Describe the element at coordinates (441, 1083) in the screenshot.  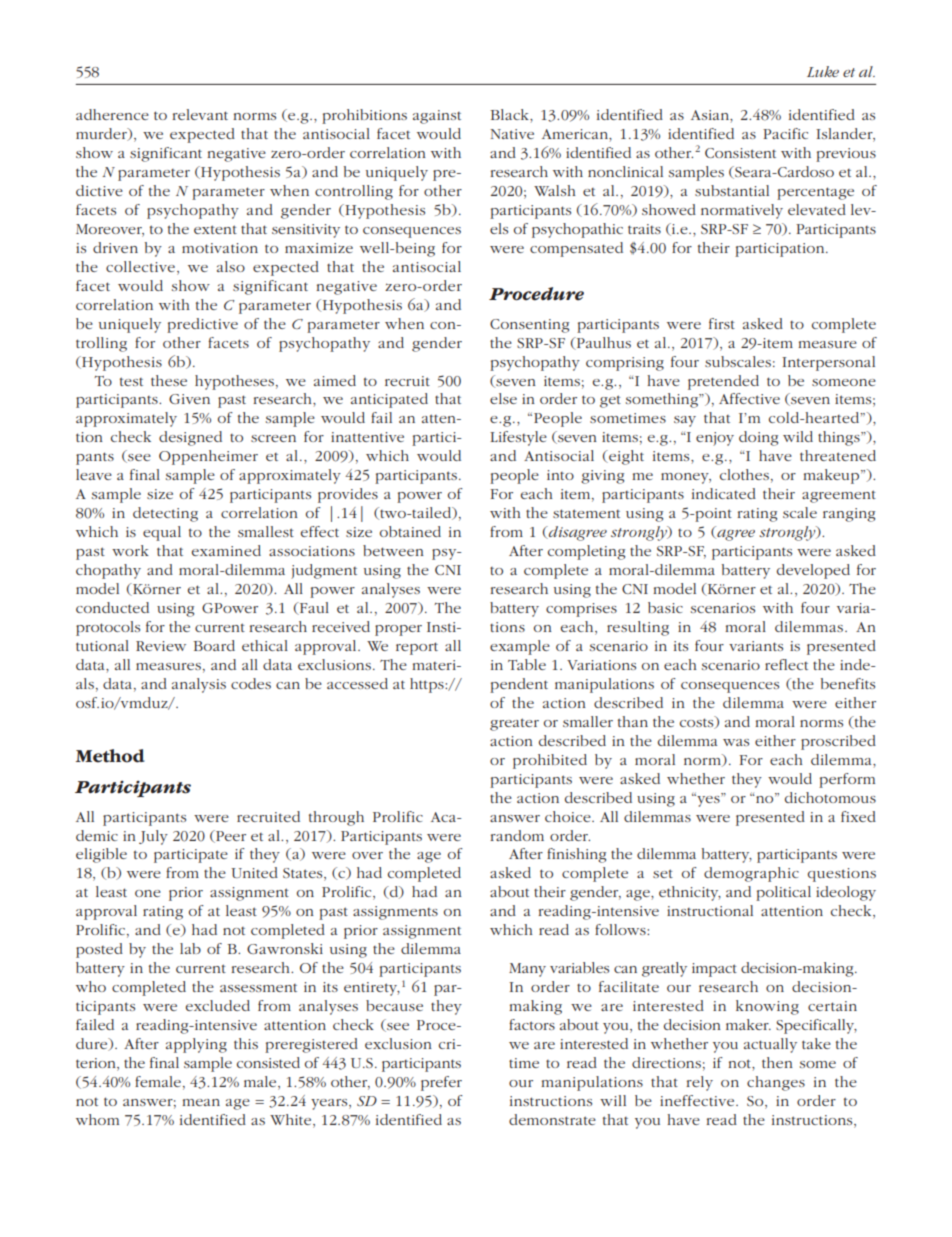
I see `prefer` at that location.
